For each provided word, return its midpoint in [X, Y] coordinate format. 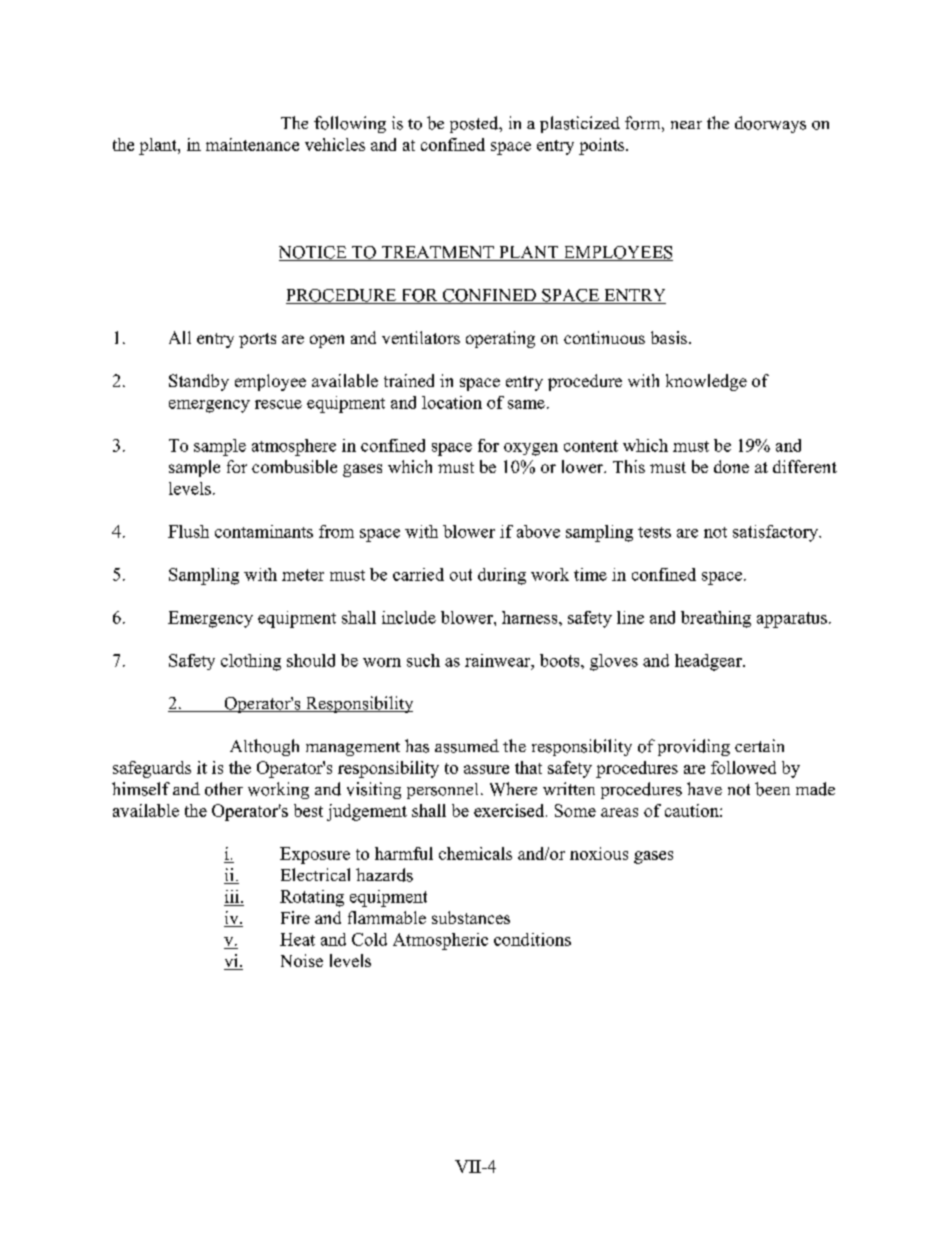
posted [475, 124]
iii [233, 896]
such [423, 660]
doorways [770, 124]
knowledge [706, 382]
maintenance [252, 144]
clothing [251, 662]
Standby [199, 382]
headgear [709, 662]
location [452, 402]
